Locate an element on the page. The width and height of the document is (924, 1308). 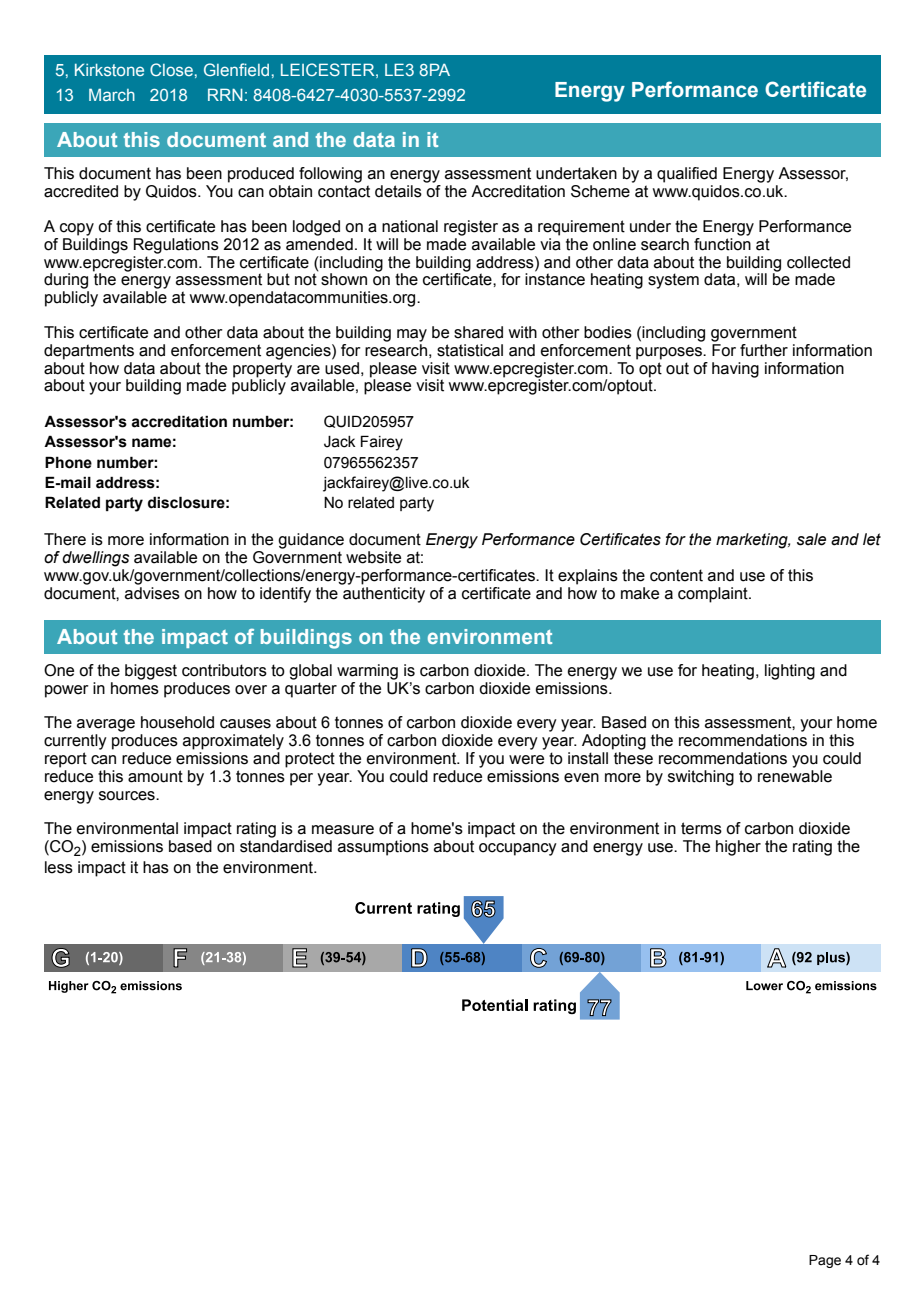
details is located at coordinates (398, 191).
